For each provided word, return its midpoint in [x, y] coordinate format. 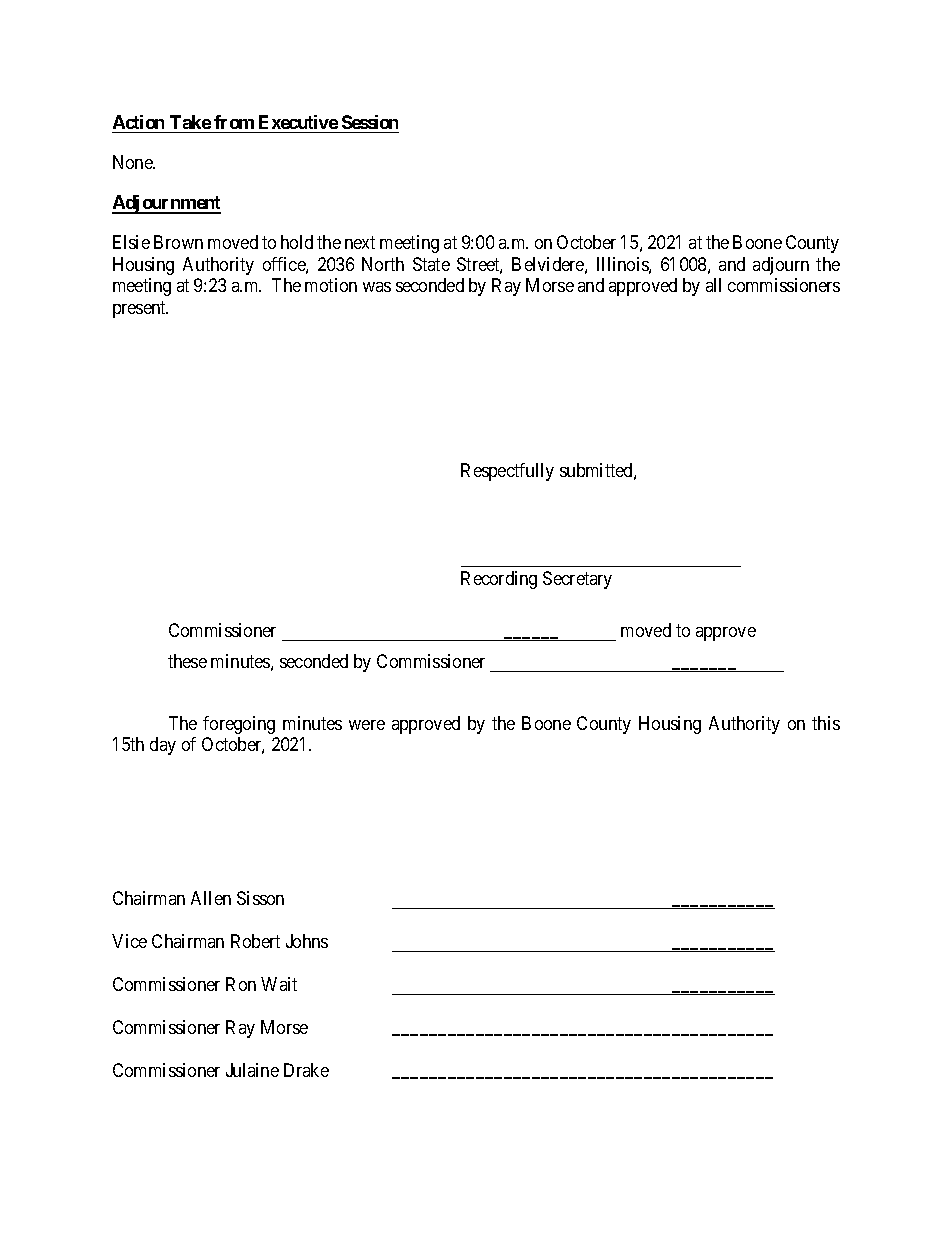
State [431, 264]
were [367, 725]
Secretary [577, 580]
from [234, 122]
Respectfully [507, 472]
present [140, 309]
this [826, 723]
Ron [241, 984]
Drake [306, 1070]
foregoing [239, 725]
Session [370, 122]
